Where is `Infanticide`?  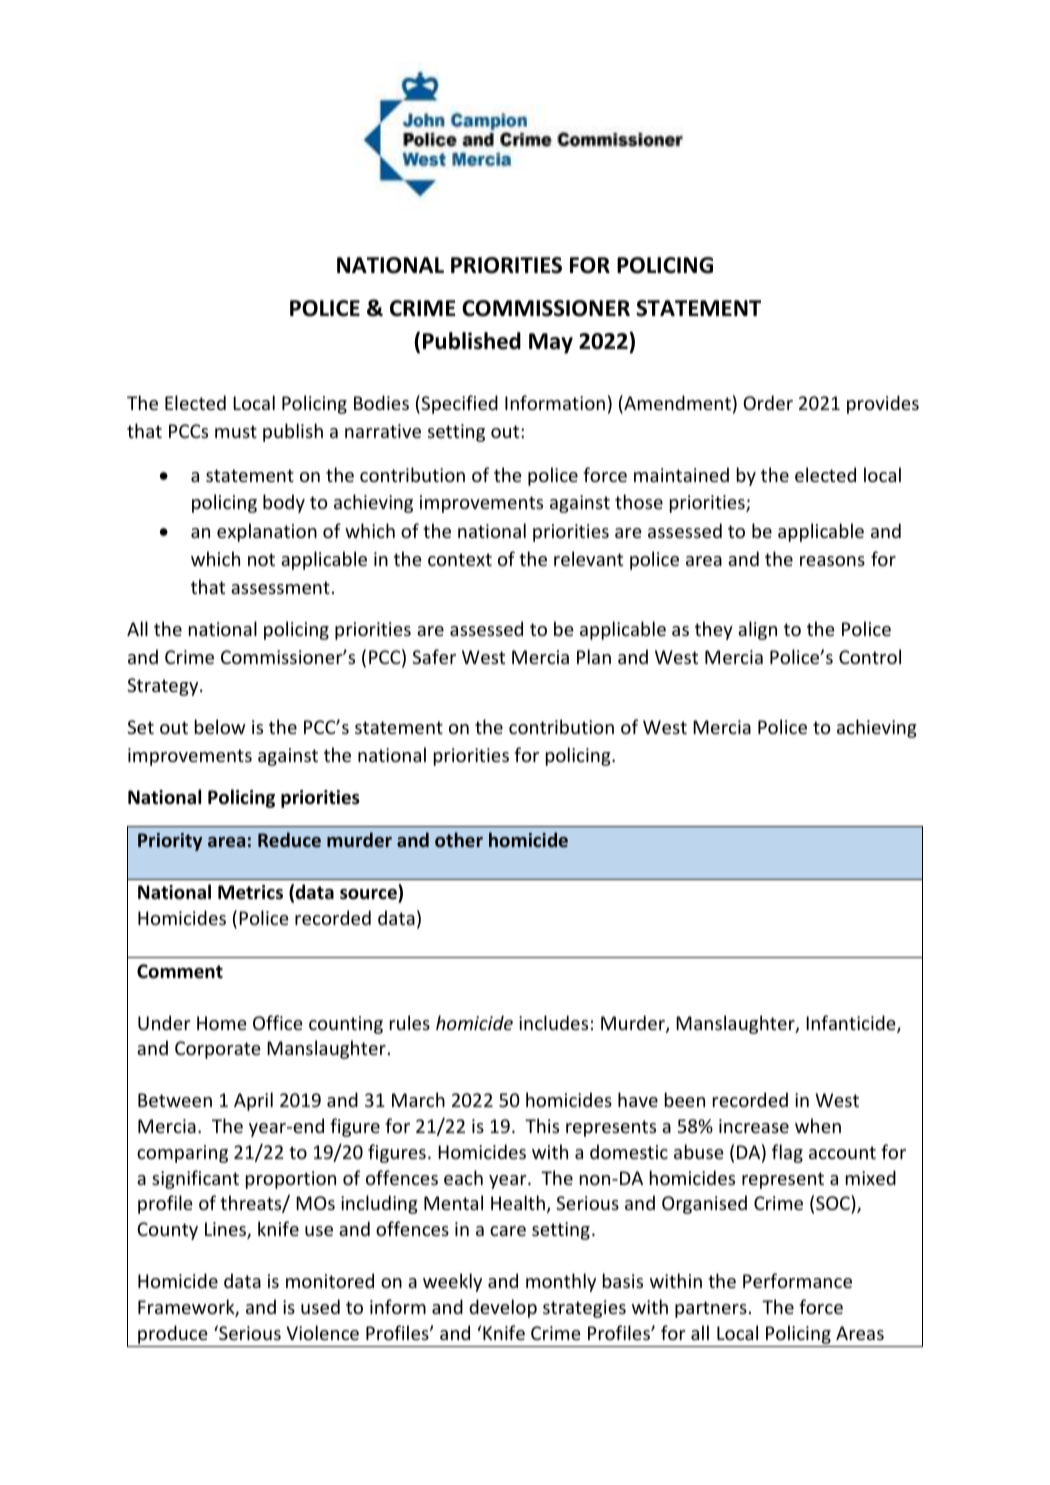 Infanticide is located at coordinates (852, 1024).
